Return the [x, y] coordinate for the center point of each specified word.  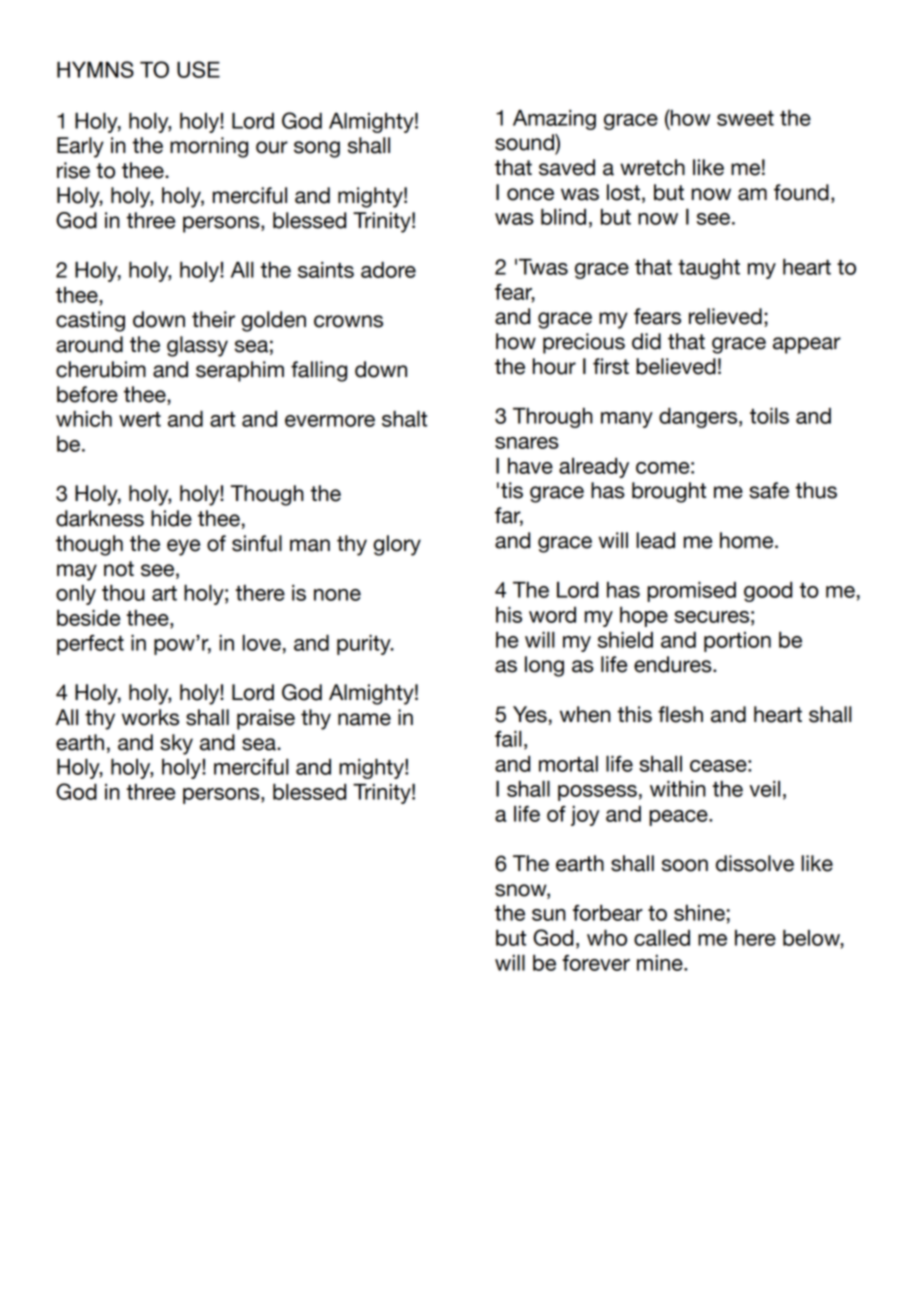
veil [765, 788]
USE [198, 69]
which [84, 418]
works [150, 717]
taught [709, 269]
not [119, 569]
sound [525, 142]
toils [769, 415]
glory [397, 545]
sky [176, 744]
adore [388, 269]
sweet [745, 118]
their [213, 319]
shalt [404, 418]
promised [691, 591]
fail [508, 738]
